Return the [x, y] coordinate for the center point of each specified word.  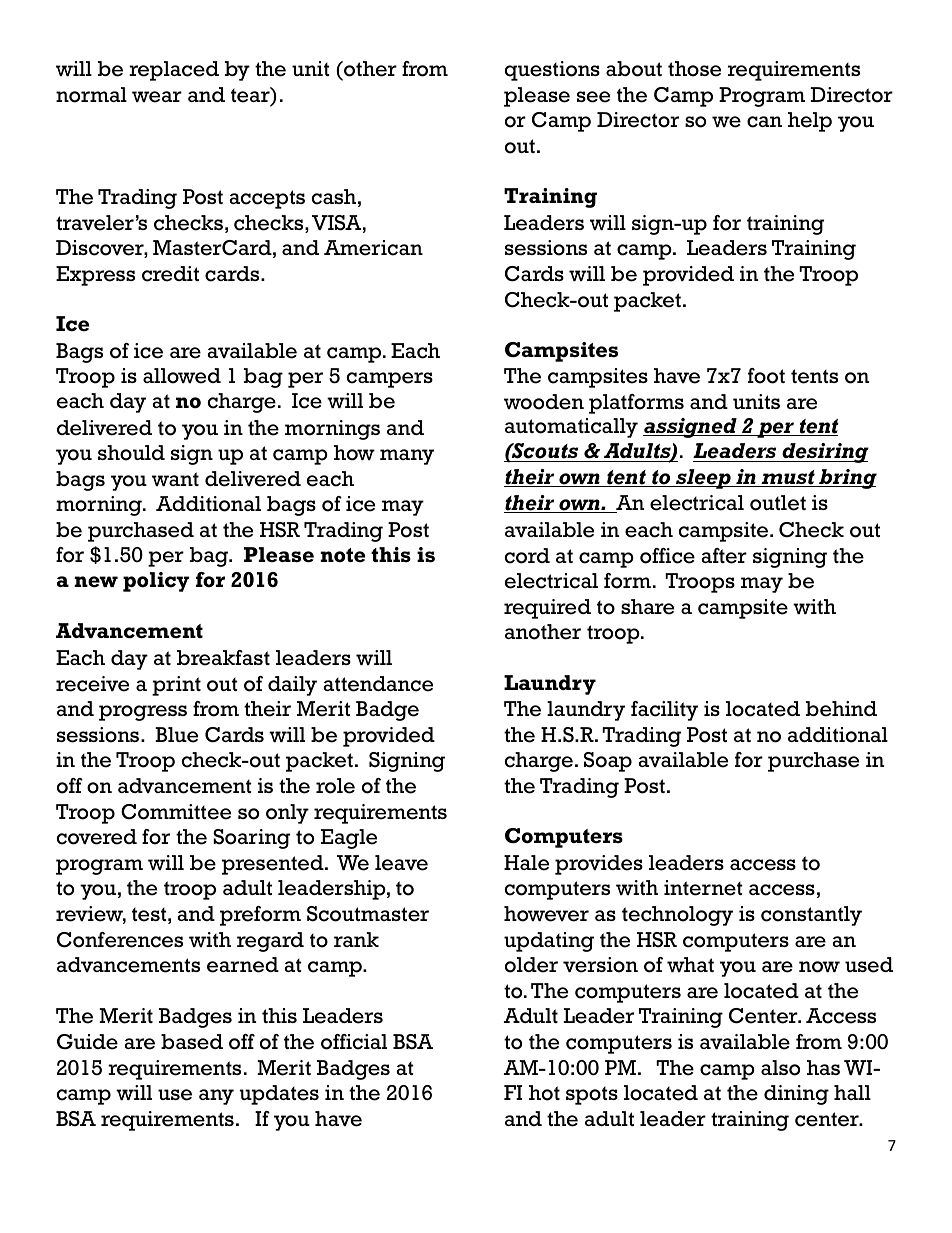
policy [156, 582]
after [724, 556]
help [810, 122]
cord [527, 556]
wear [157, 97]
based [192, 1042]
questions [552, 71]
